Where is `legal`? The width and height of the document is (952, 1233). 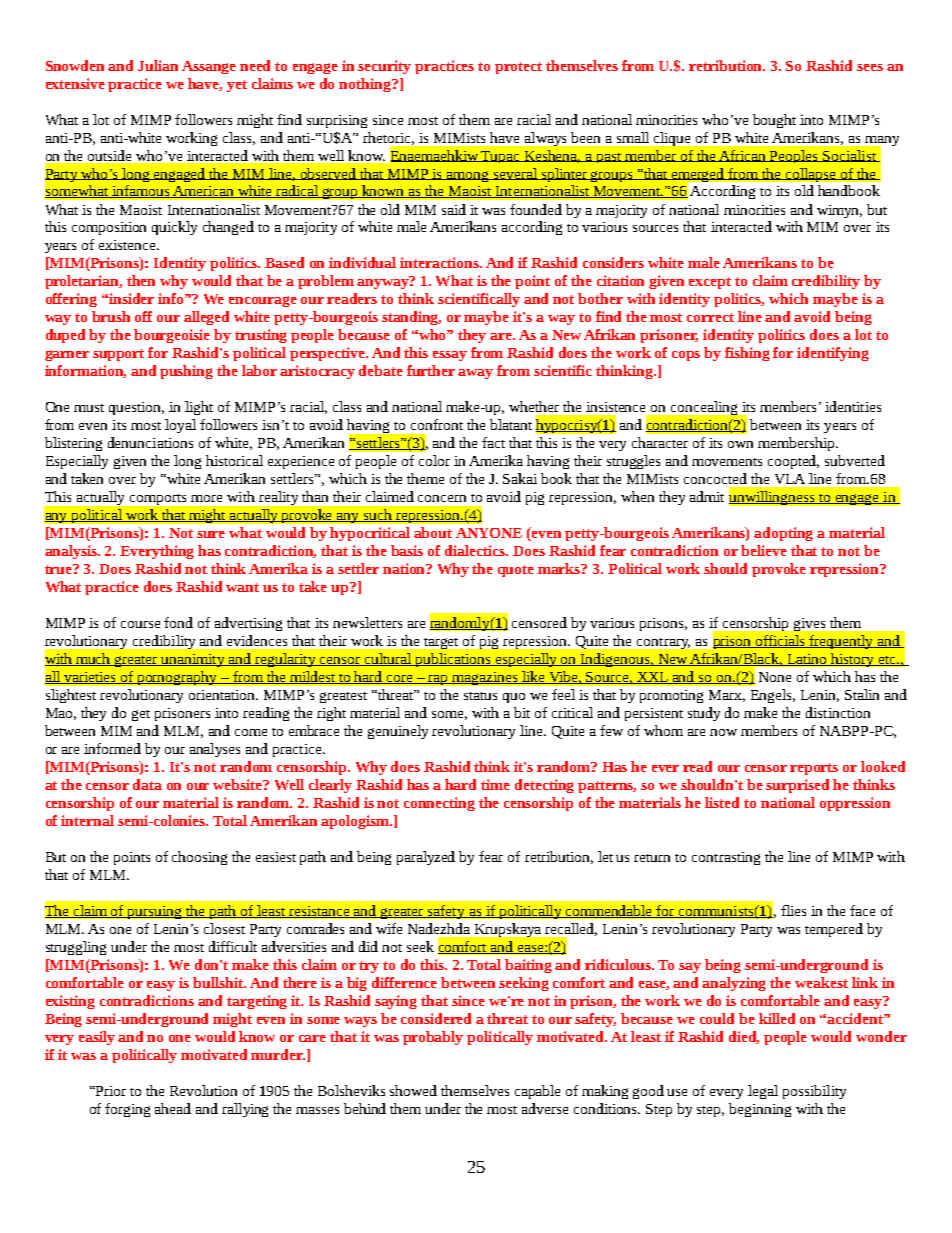 legal is located at coordinates (763, 1092).
